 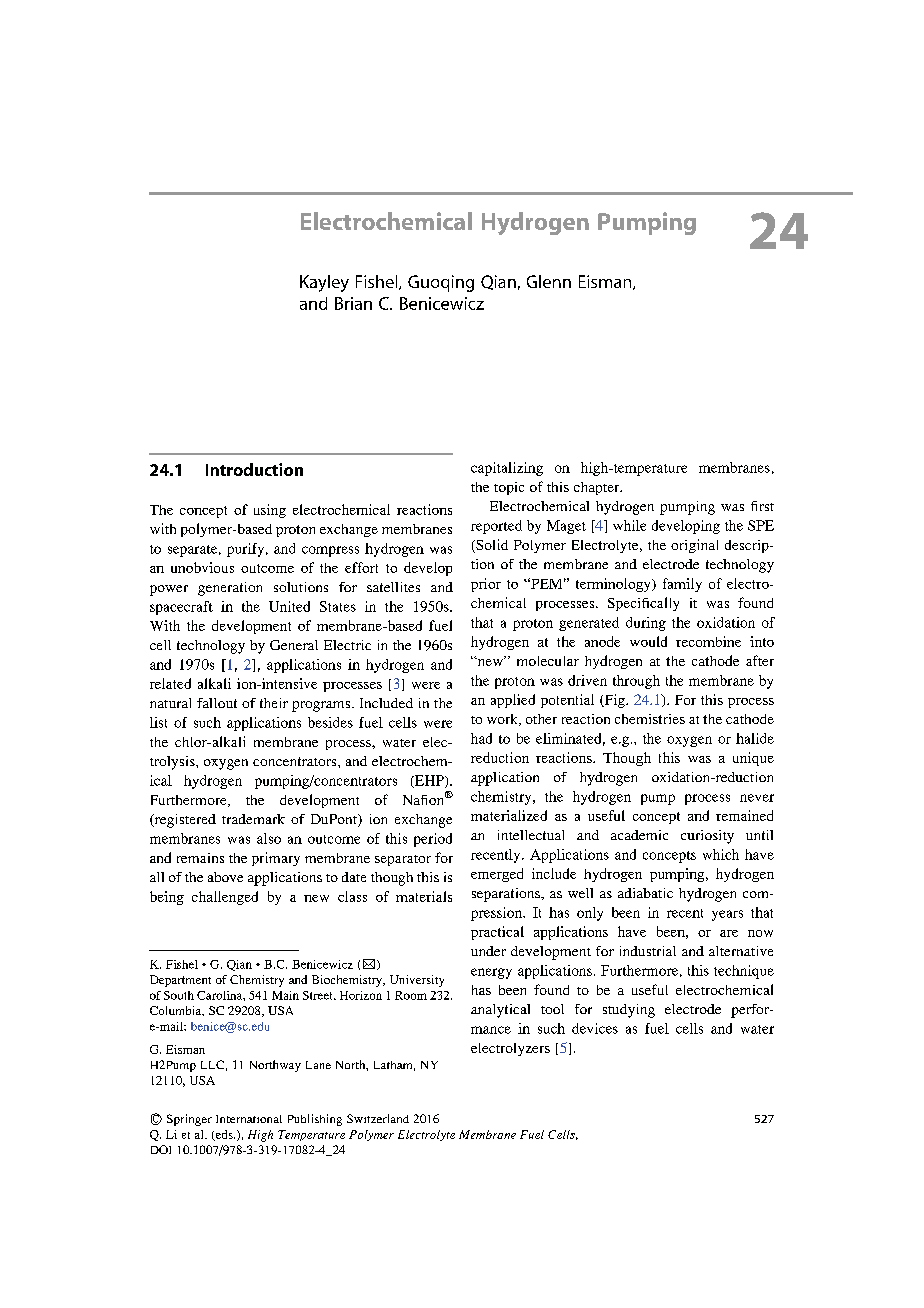 What do you see at coordinates (598, 488) in the image?
I see `chapter` at bounding box center [598, 488].
